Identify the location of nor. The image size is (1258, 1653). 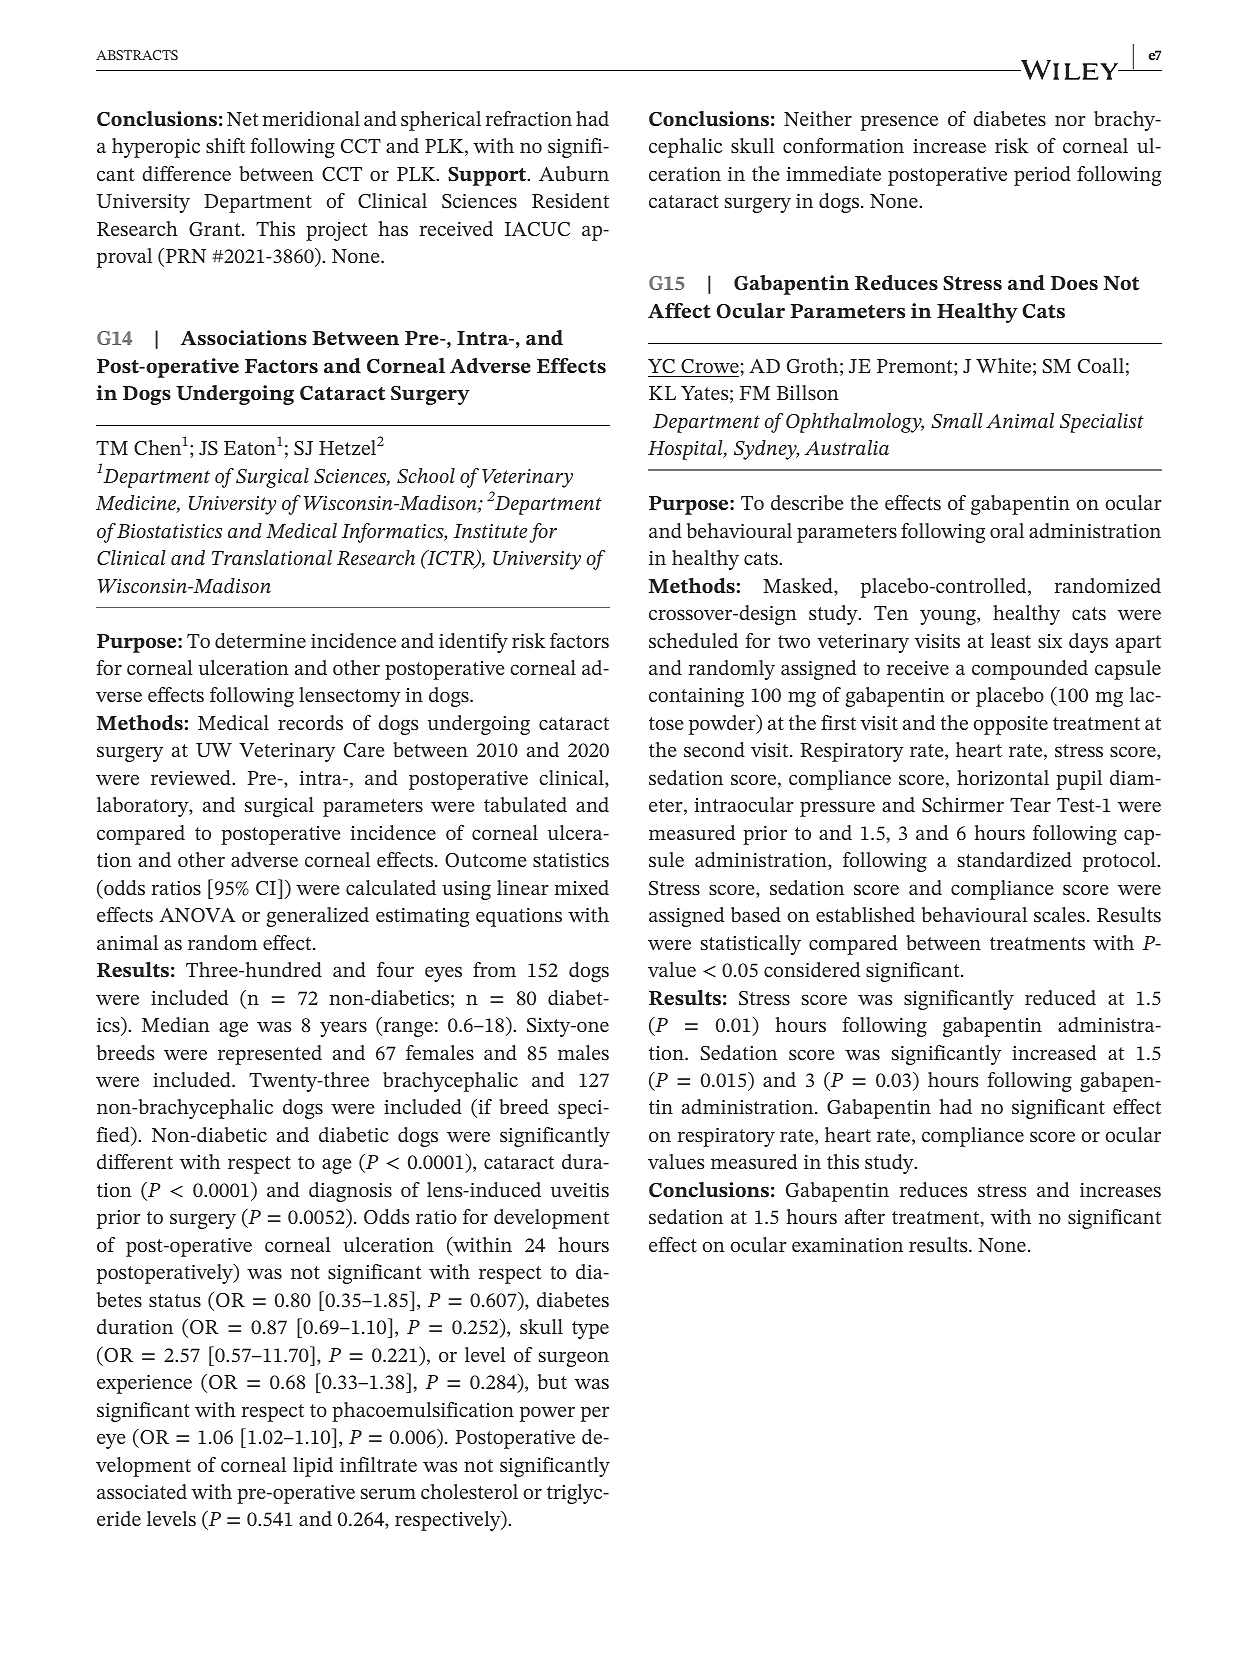
(1070, 121).
